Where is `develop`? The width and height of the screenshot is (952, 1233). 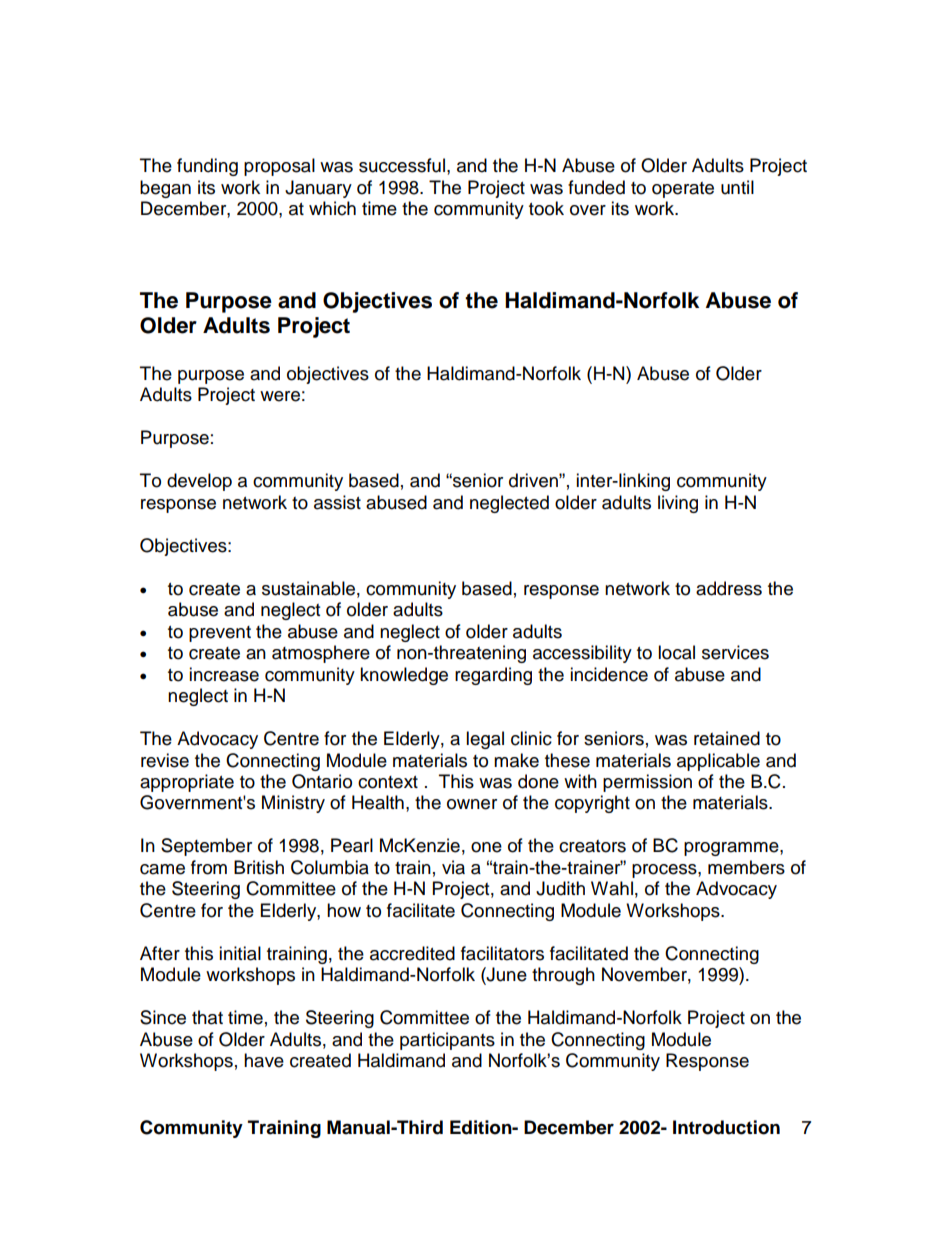
develop is located at coordinates (199, 482).
